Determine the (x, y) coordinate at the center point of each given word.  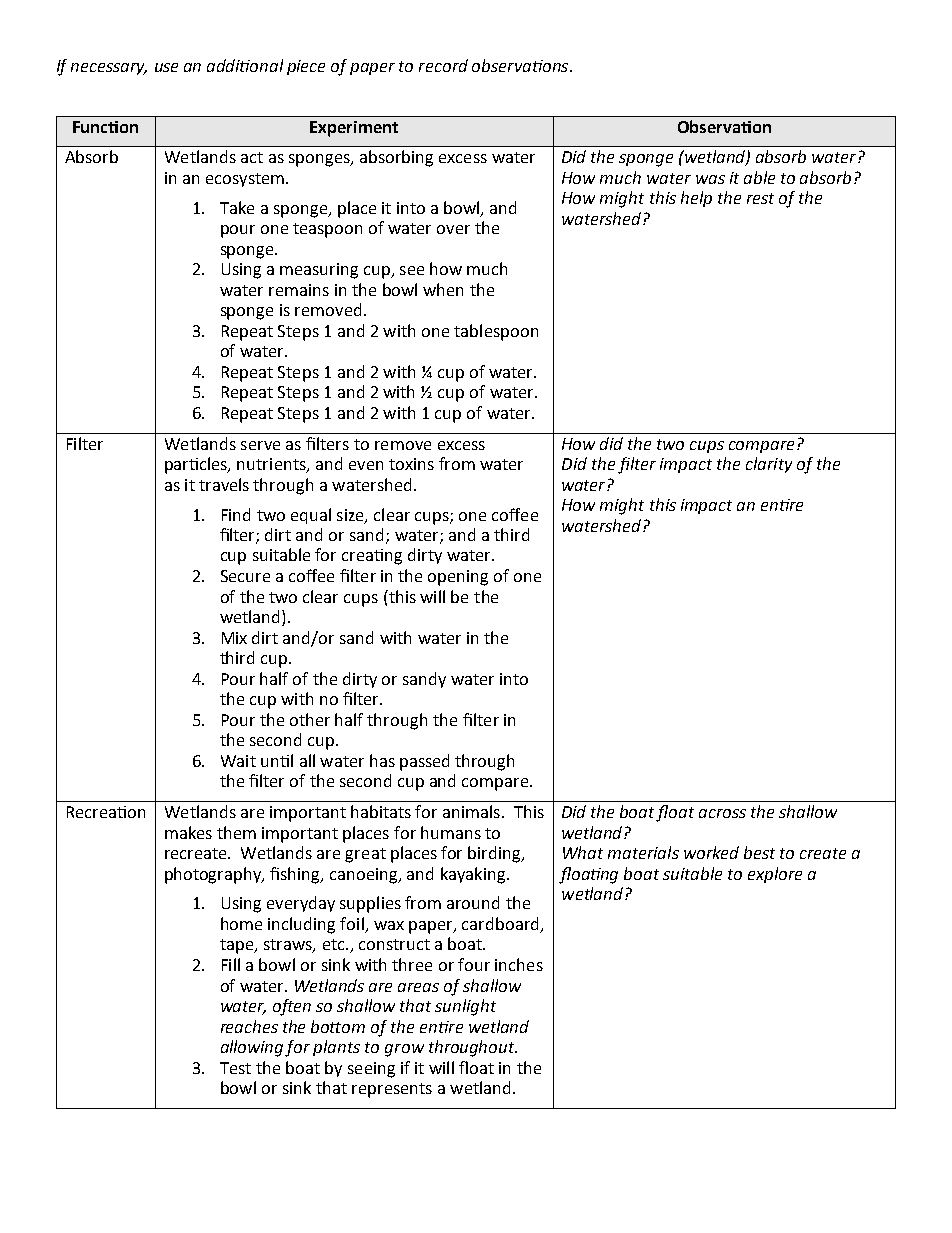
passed (424, 762)
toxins (411, 464)
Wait (238, 761)
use (166, 67)
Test (235, 1068)
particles (197, 465)
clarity (769, 465)
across (722, 813)
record (443, 65)
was (710, 179)
